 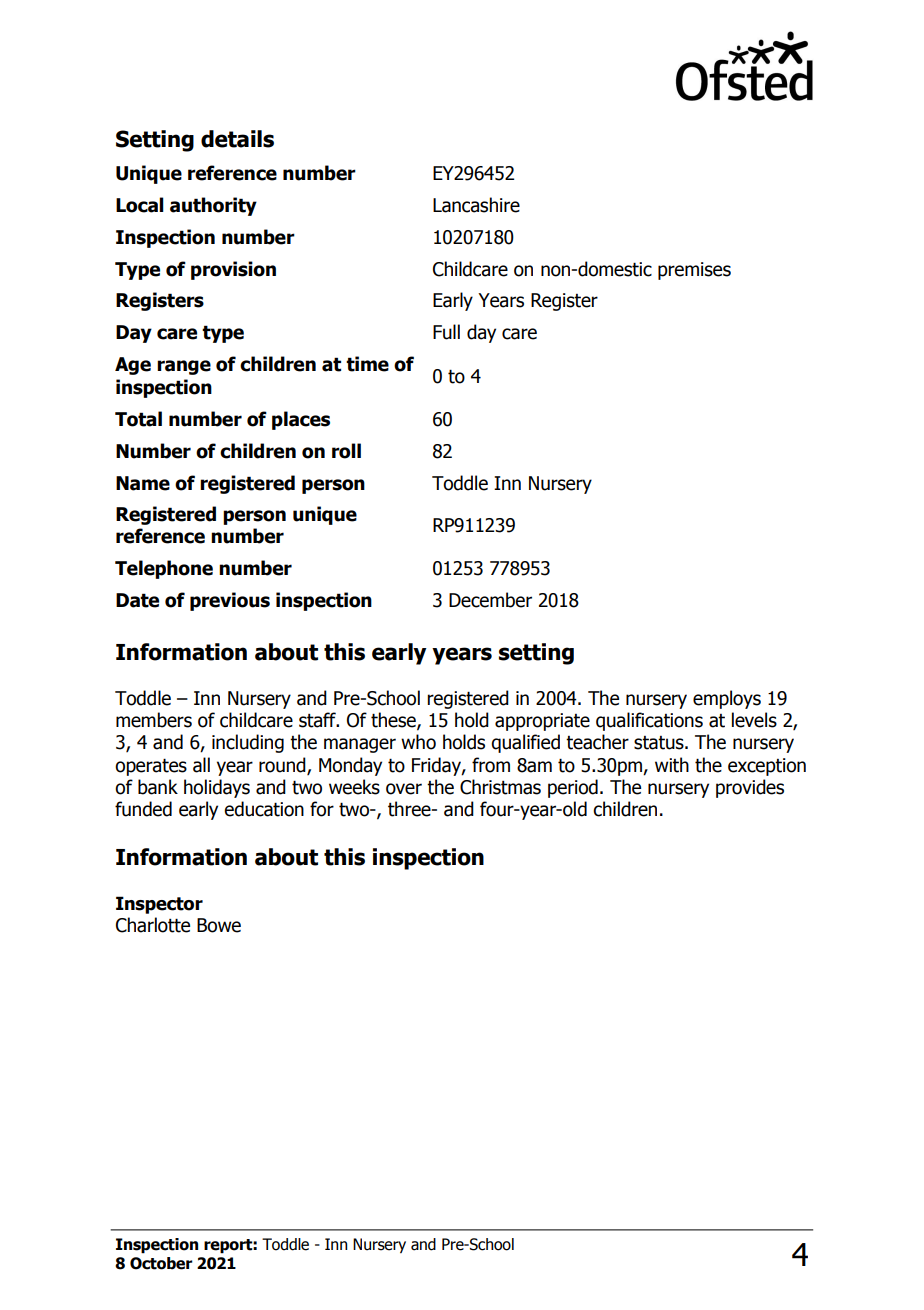 I want to click on premises, so click(x=694, y=271).
